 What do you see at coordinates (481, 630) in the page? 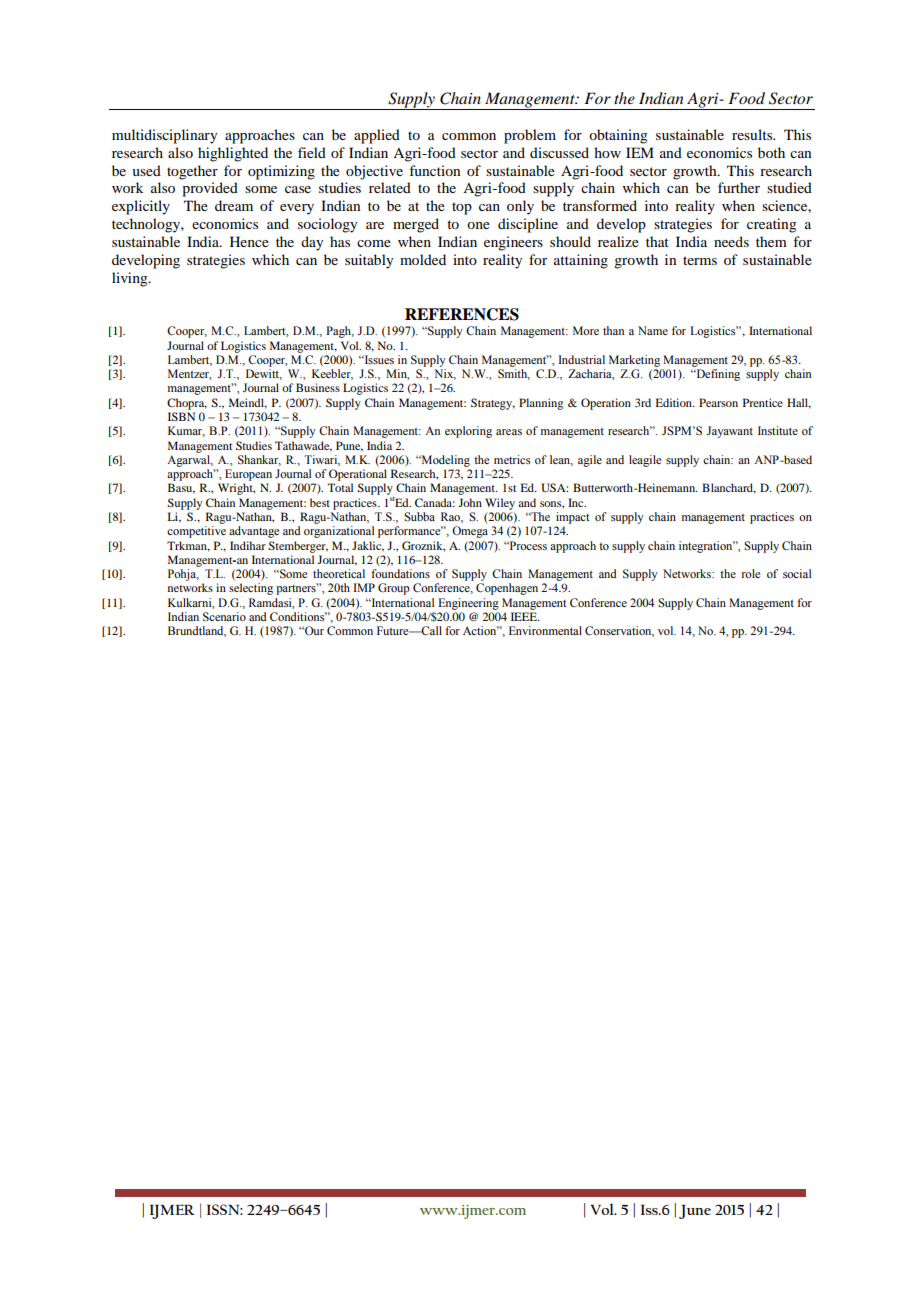
I see `Action` at bounding box center [481, 630].
